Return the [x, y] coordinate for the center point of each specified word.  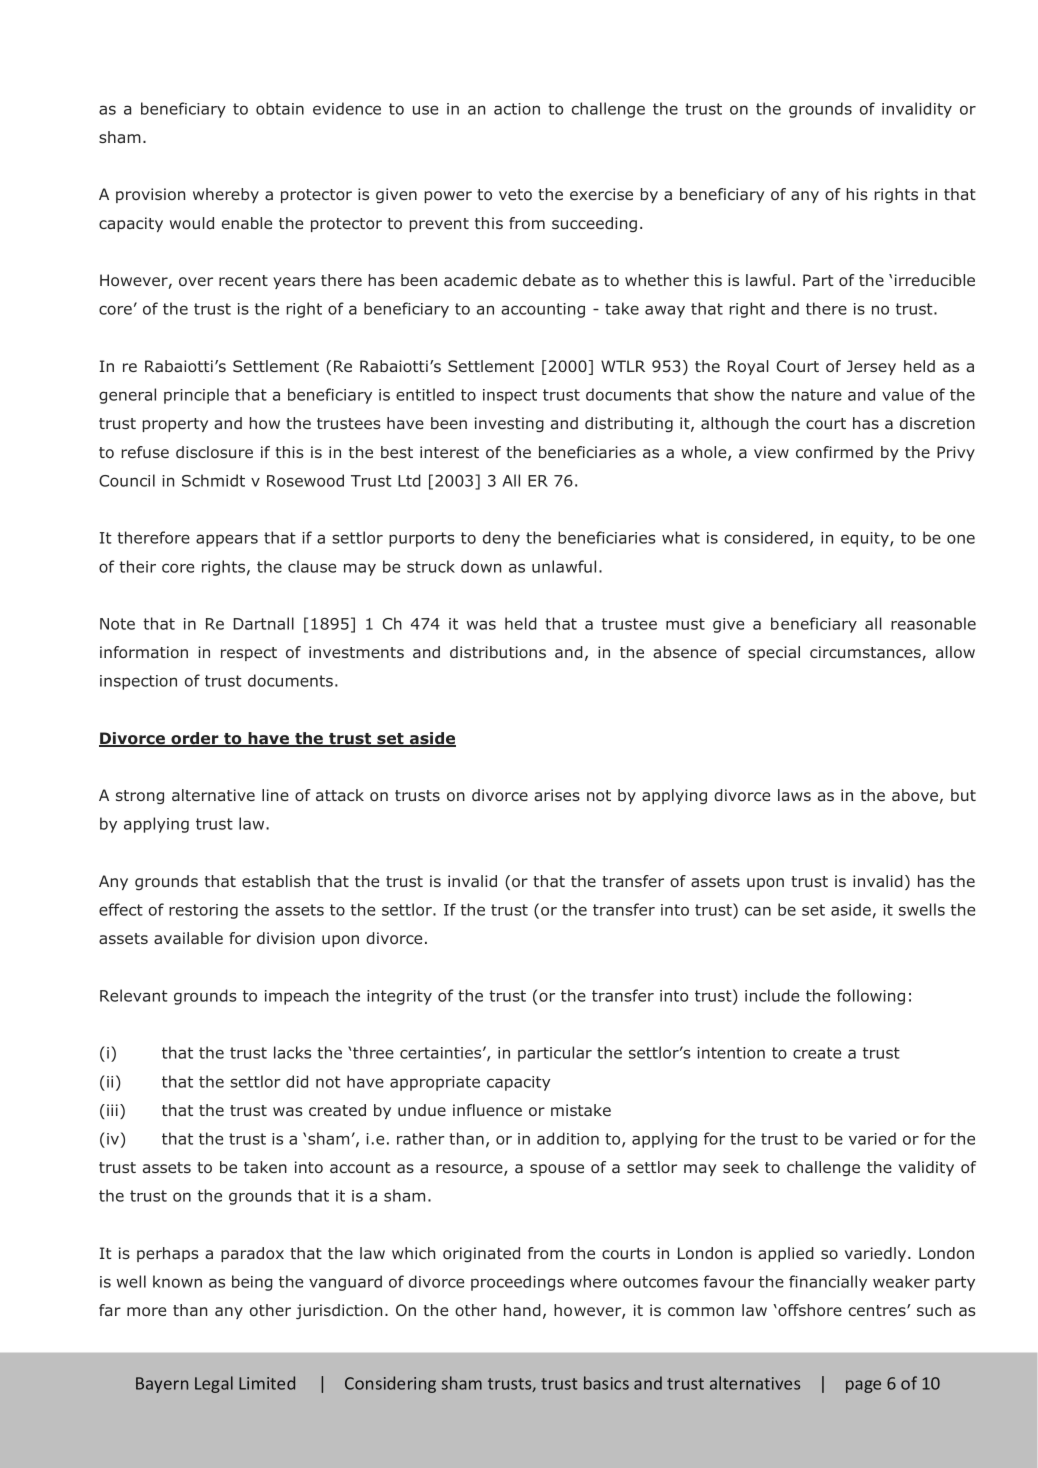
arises [557, 795]
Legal [214, 1384]
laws [794, 795]
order [195, 739]
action [517, 109]
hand [522, 1310]
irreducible [935, 280]
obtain [280, 108]
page [863, 1386]
